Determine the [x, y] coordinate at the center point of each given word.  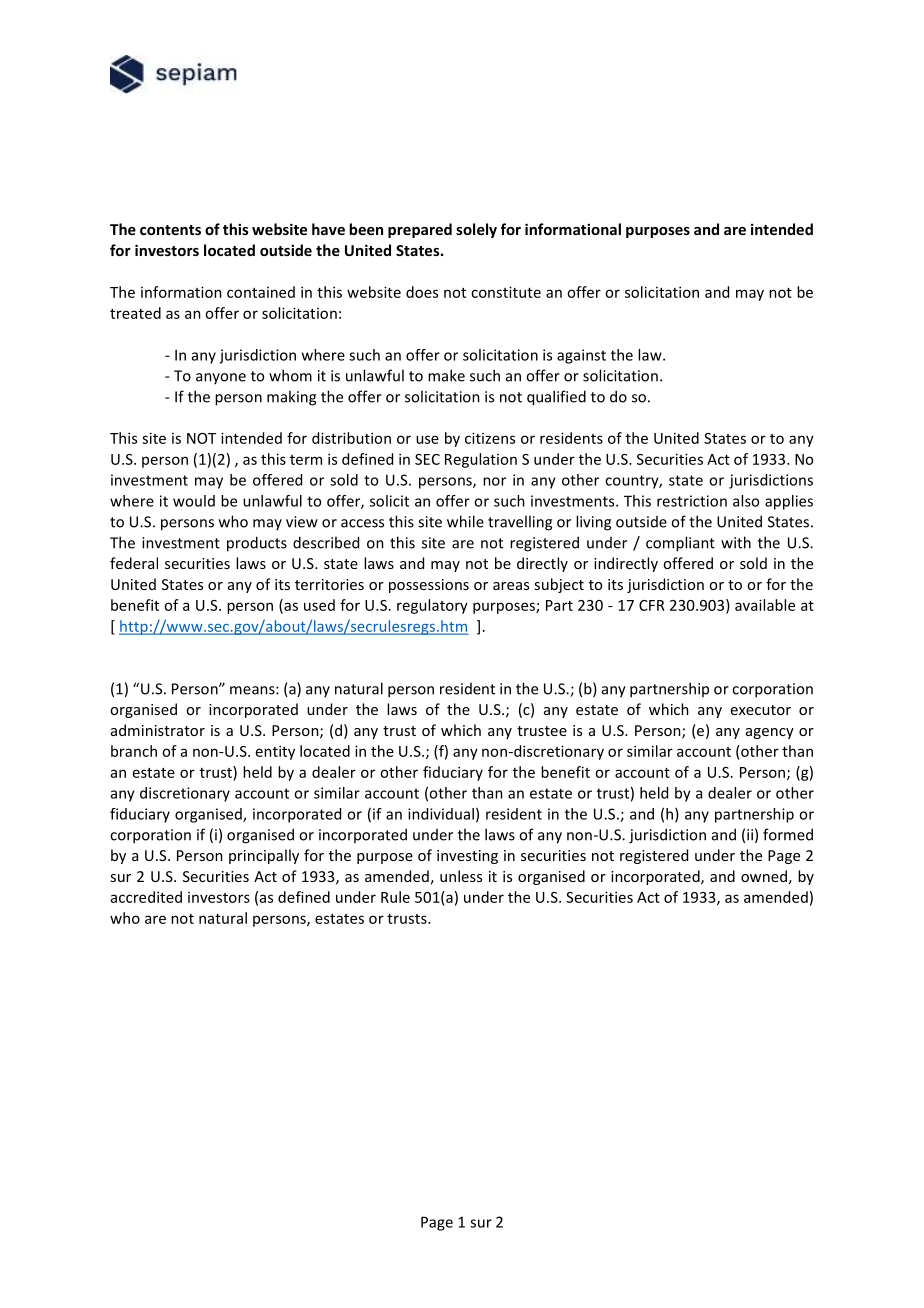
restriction [692, 501]
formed [788, 834]
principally [264, 856]
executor [761, 710]
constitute [506, 292]
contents [170, 230]
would [194, 501]
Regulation [481, 460]
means [253, 690]
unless [461, 876]
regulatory [432, 606]
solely [476, 230]
